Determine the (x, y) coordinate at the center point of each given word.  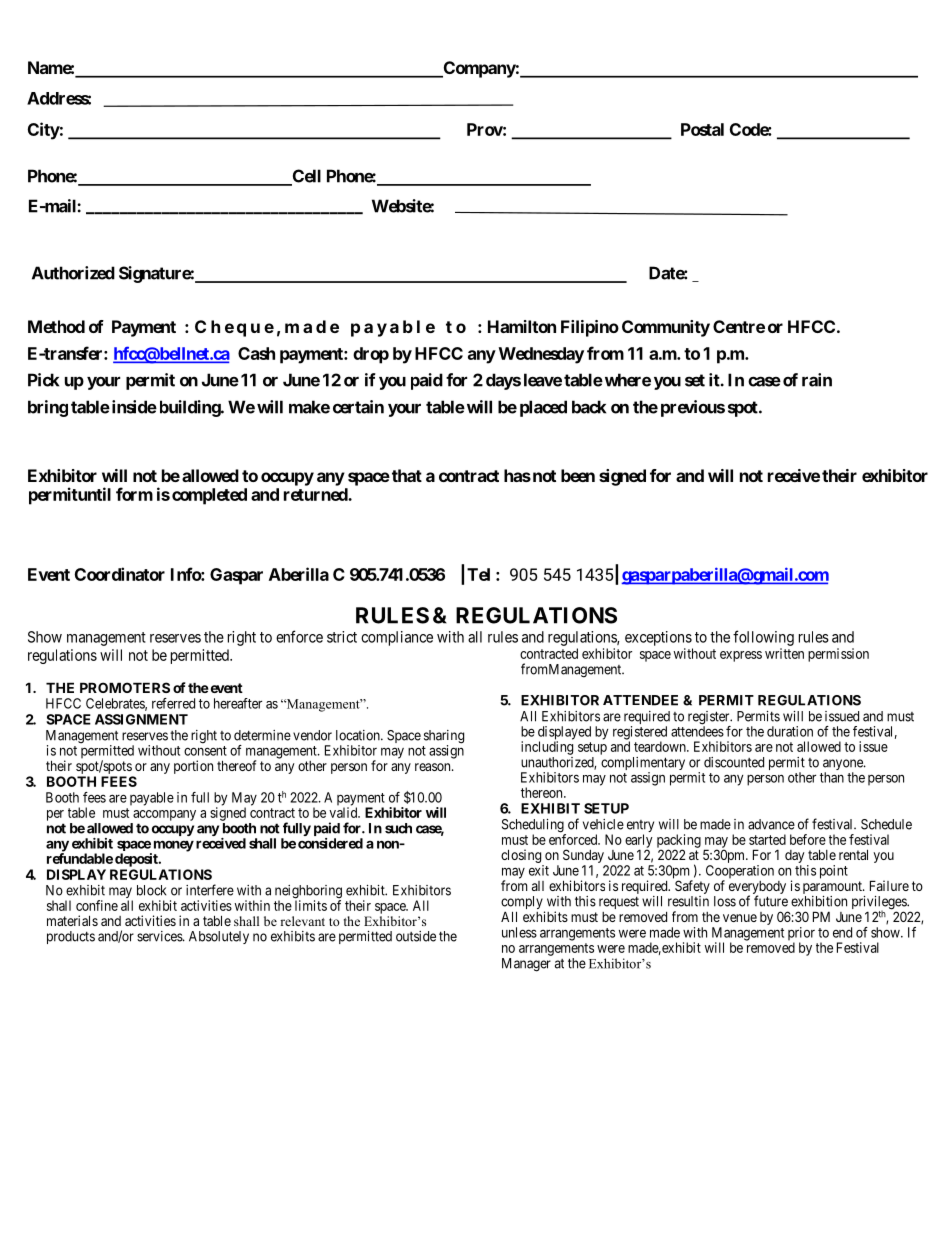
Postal (702, 129)
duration (790, 731)
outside (416, 936)
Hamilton (522, 326)
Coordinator (120, 574)
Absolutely (219, 937)
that (407, 475)
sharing (444, 738)
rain (817, 380)
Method (56, 326)
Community (666, 328)
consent (205, 751)
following (763, 638)
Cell (305, 177)
